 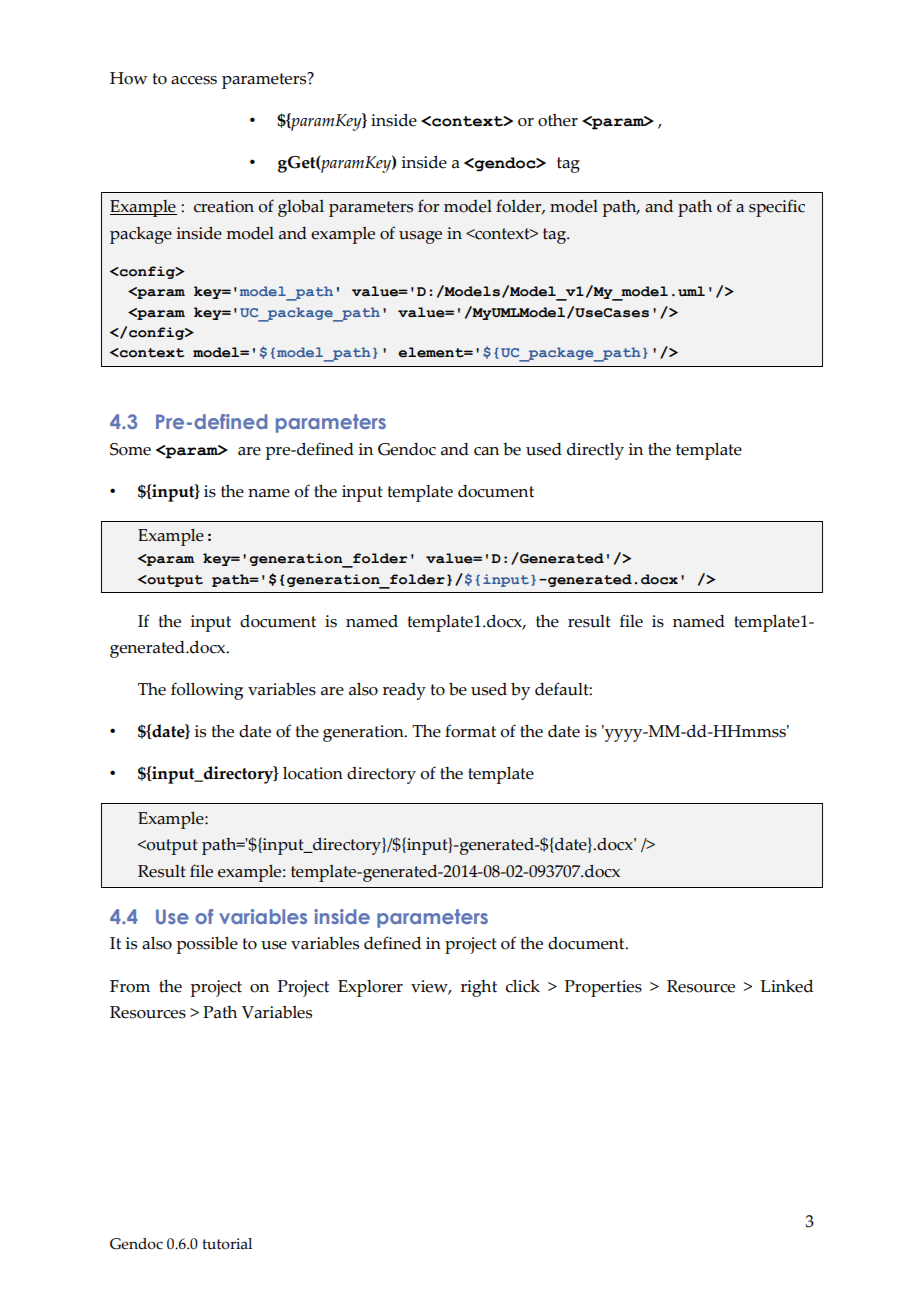 What do you see at coordinates (470, 731) in the screenshot?
I see `format` at bounding box center [470, 731].
